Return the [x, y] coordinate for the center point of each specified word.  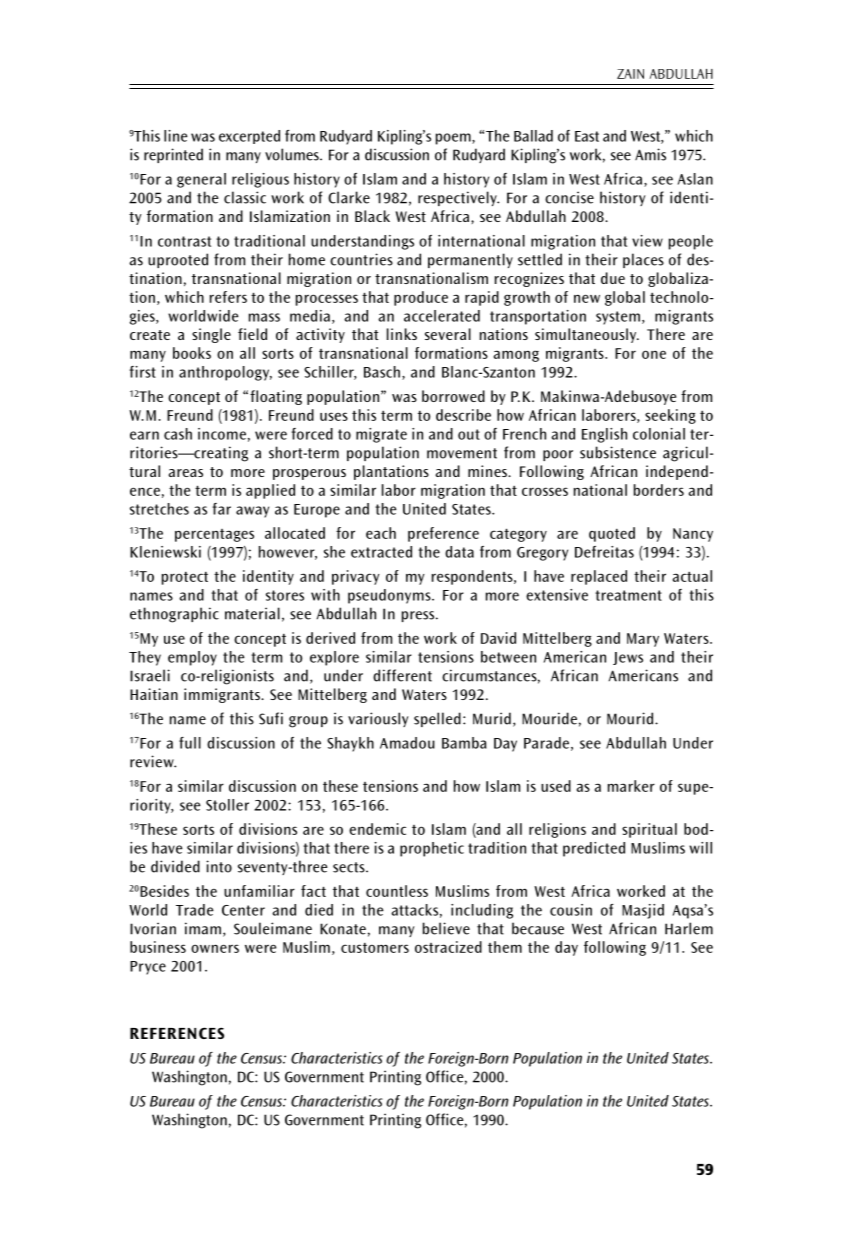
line [176, 136]
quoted [612, 534]
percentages [214, 535]
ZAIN [630, 74]
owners [215, 948]
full [190, 743]
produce [421, 298]
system [618, 318]
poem [454, 139]
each [381, 533]
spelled [437, 719]
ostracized [448, 947]
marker [631, 786]
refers [228, 297]
